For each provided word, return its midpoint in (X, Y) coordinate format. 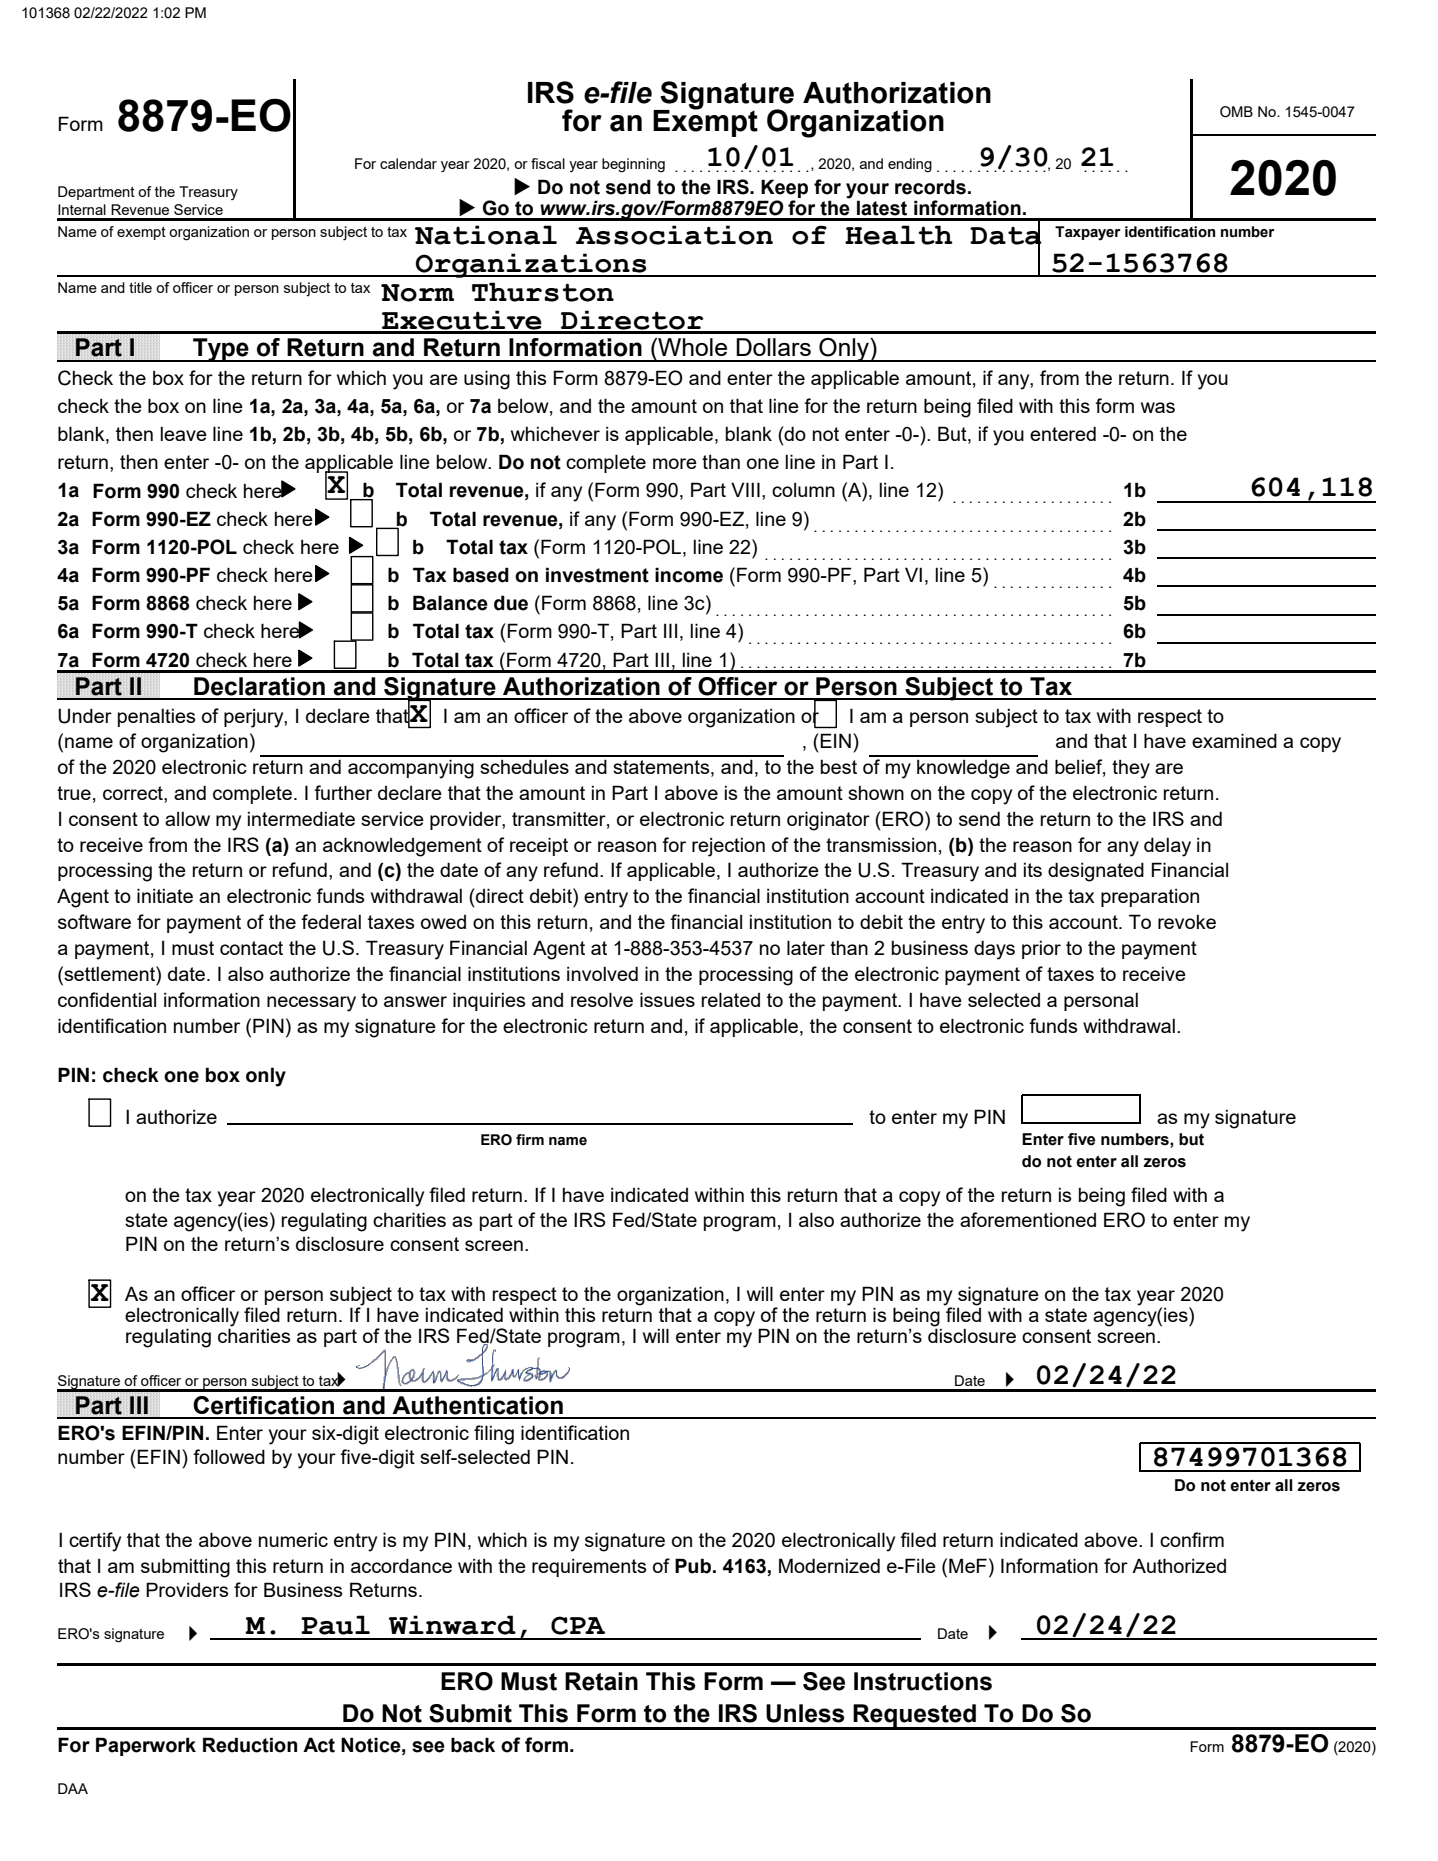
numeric (293, 1539)
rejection (728, 847)
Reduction (250, 1745)
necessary (311, 1004)
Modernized (829, 1565)
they (1131, 769)
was (1158, 407)
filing (494, 1435)
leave (183, 433)
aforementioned (1028, 1219)
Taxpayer (1088, 233)
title (140, 287)
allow (187, 818)
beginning (633, 165)
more (675, 463)
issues (667, 999)
